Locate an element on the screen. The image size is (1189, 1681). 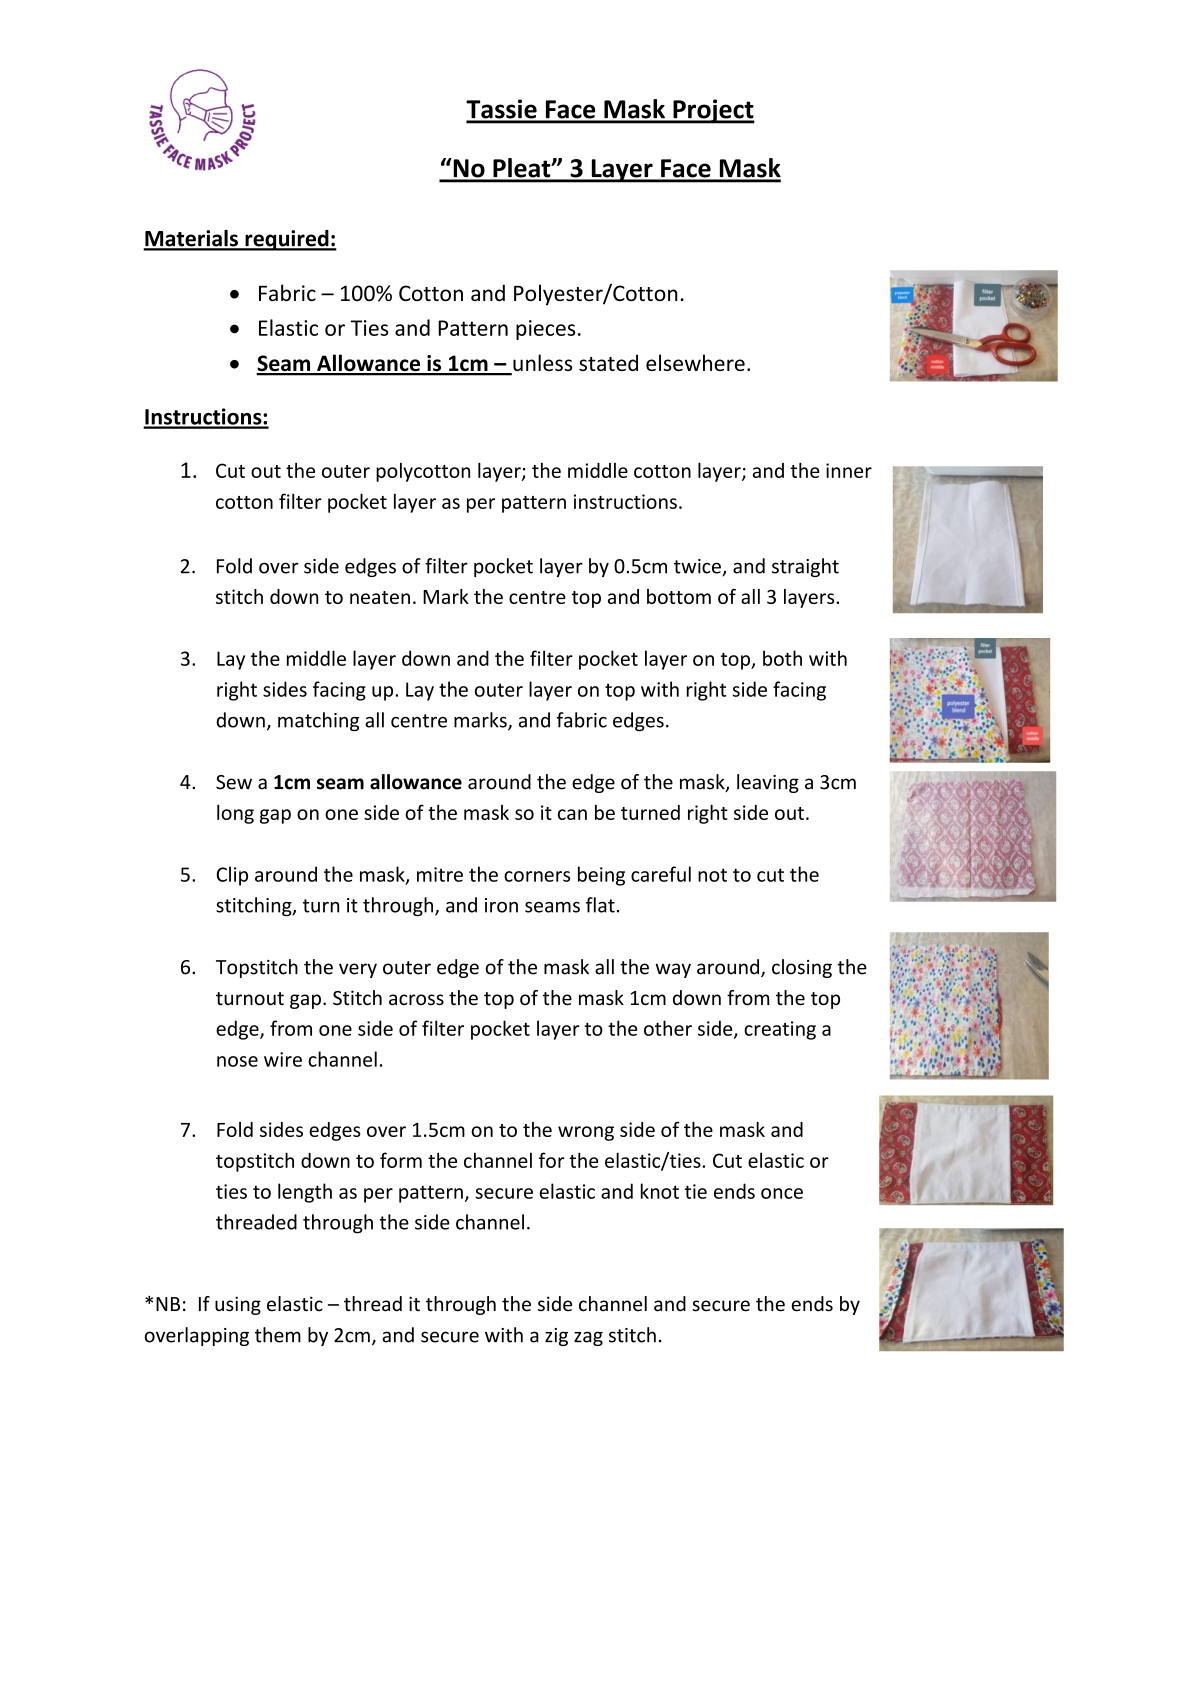
elsewhere is located at coordinates (695, 362).
